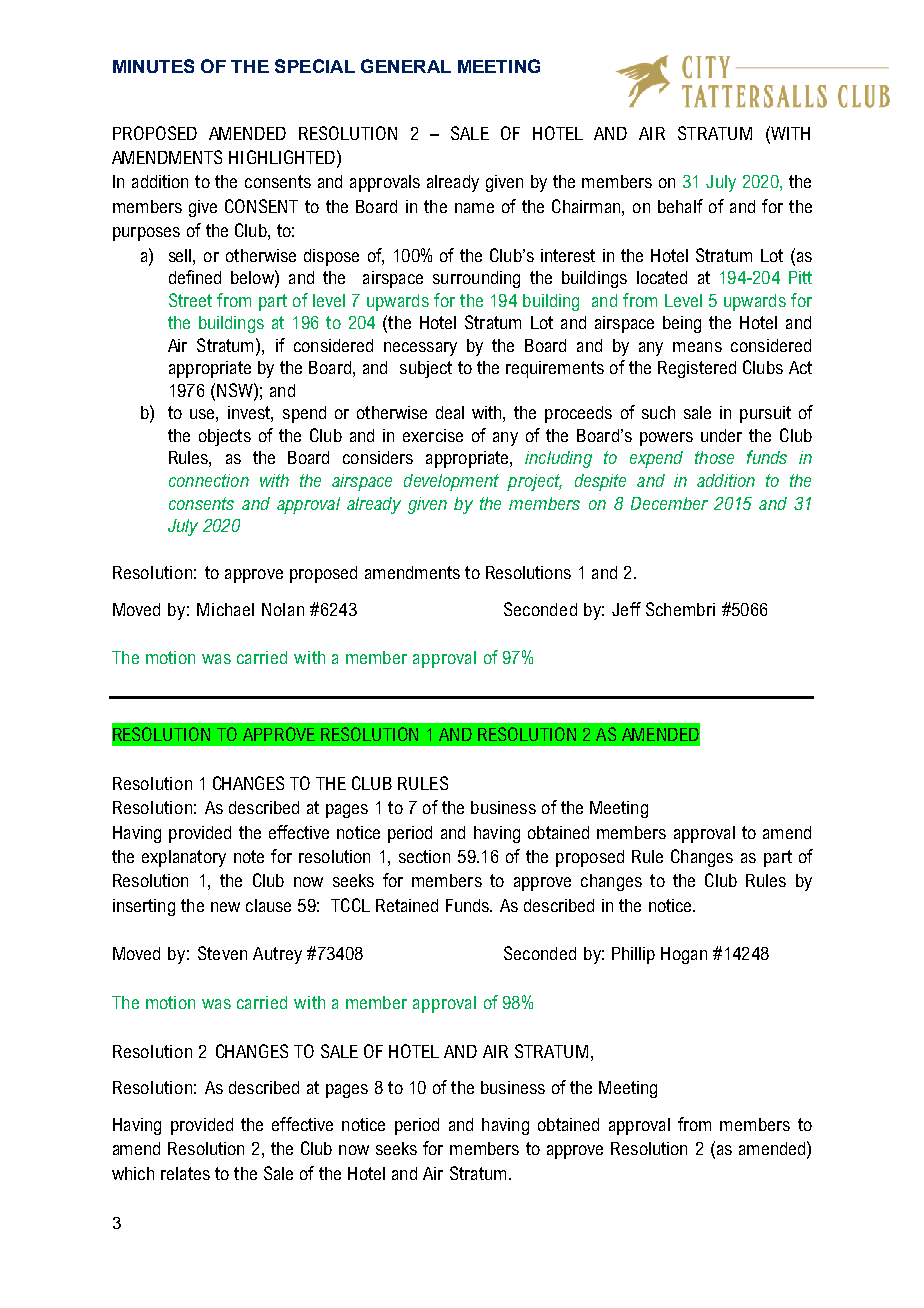 This document has width=924, height=1308. Describe the element at coordinates (406, 66) in the document. I see `GENERAL` at that location.
